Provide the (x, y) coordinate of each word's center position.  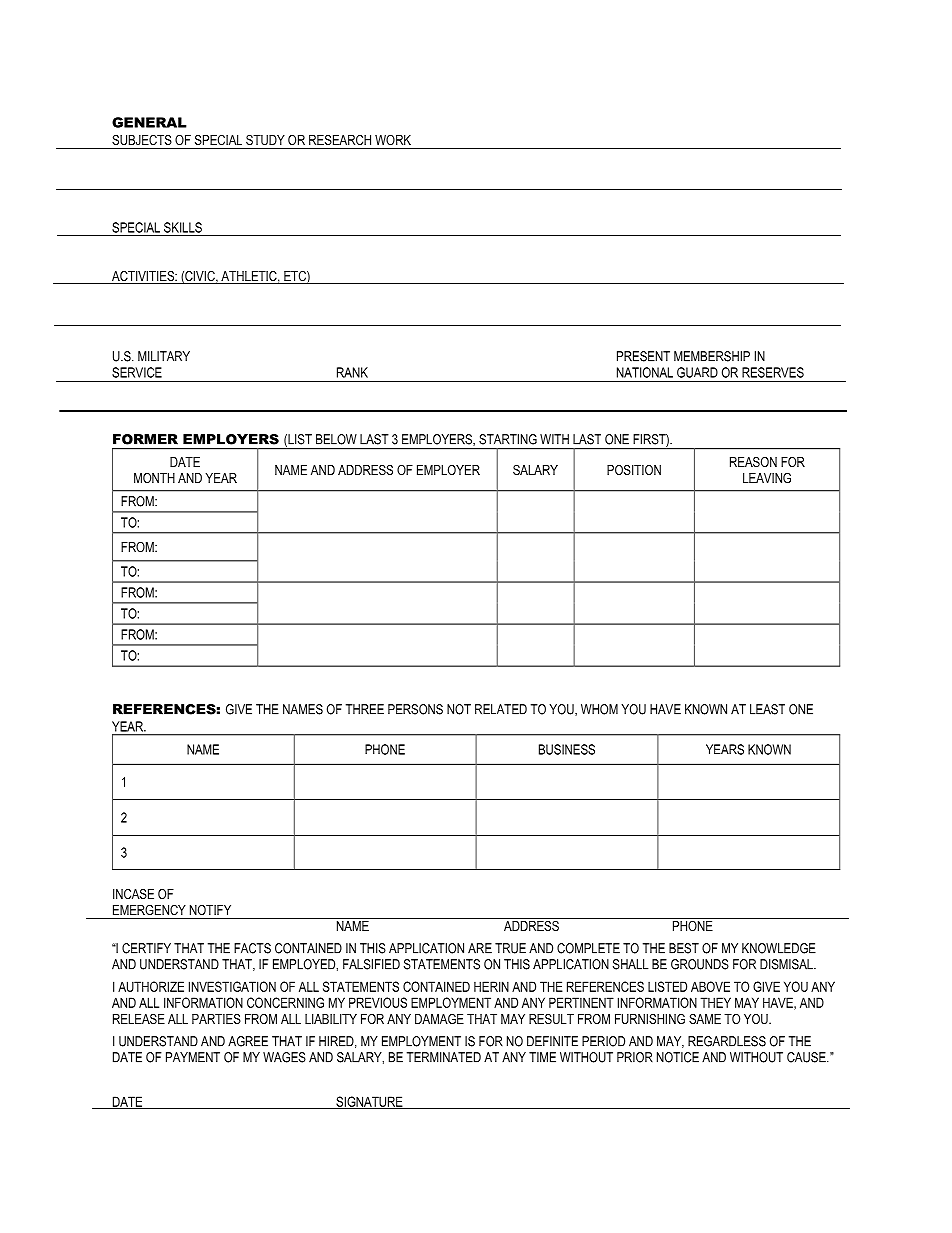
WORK (393, 140)
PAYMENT (193, 1057)
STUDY (265, 140)
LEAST (767, 709)
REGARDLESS (727, 1041)
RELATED (501, 709)
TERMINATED (444, 1057)
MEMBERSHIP (712, 356)
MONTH (154, 478)
